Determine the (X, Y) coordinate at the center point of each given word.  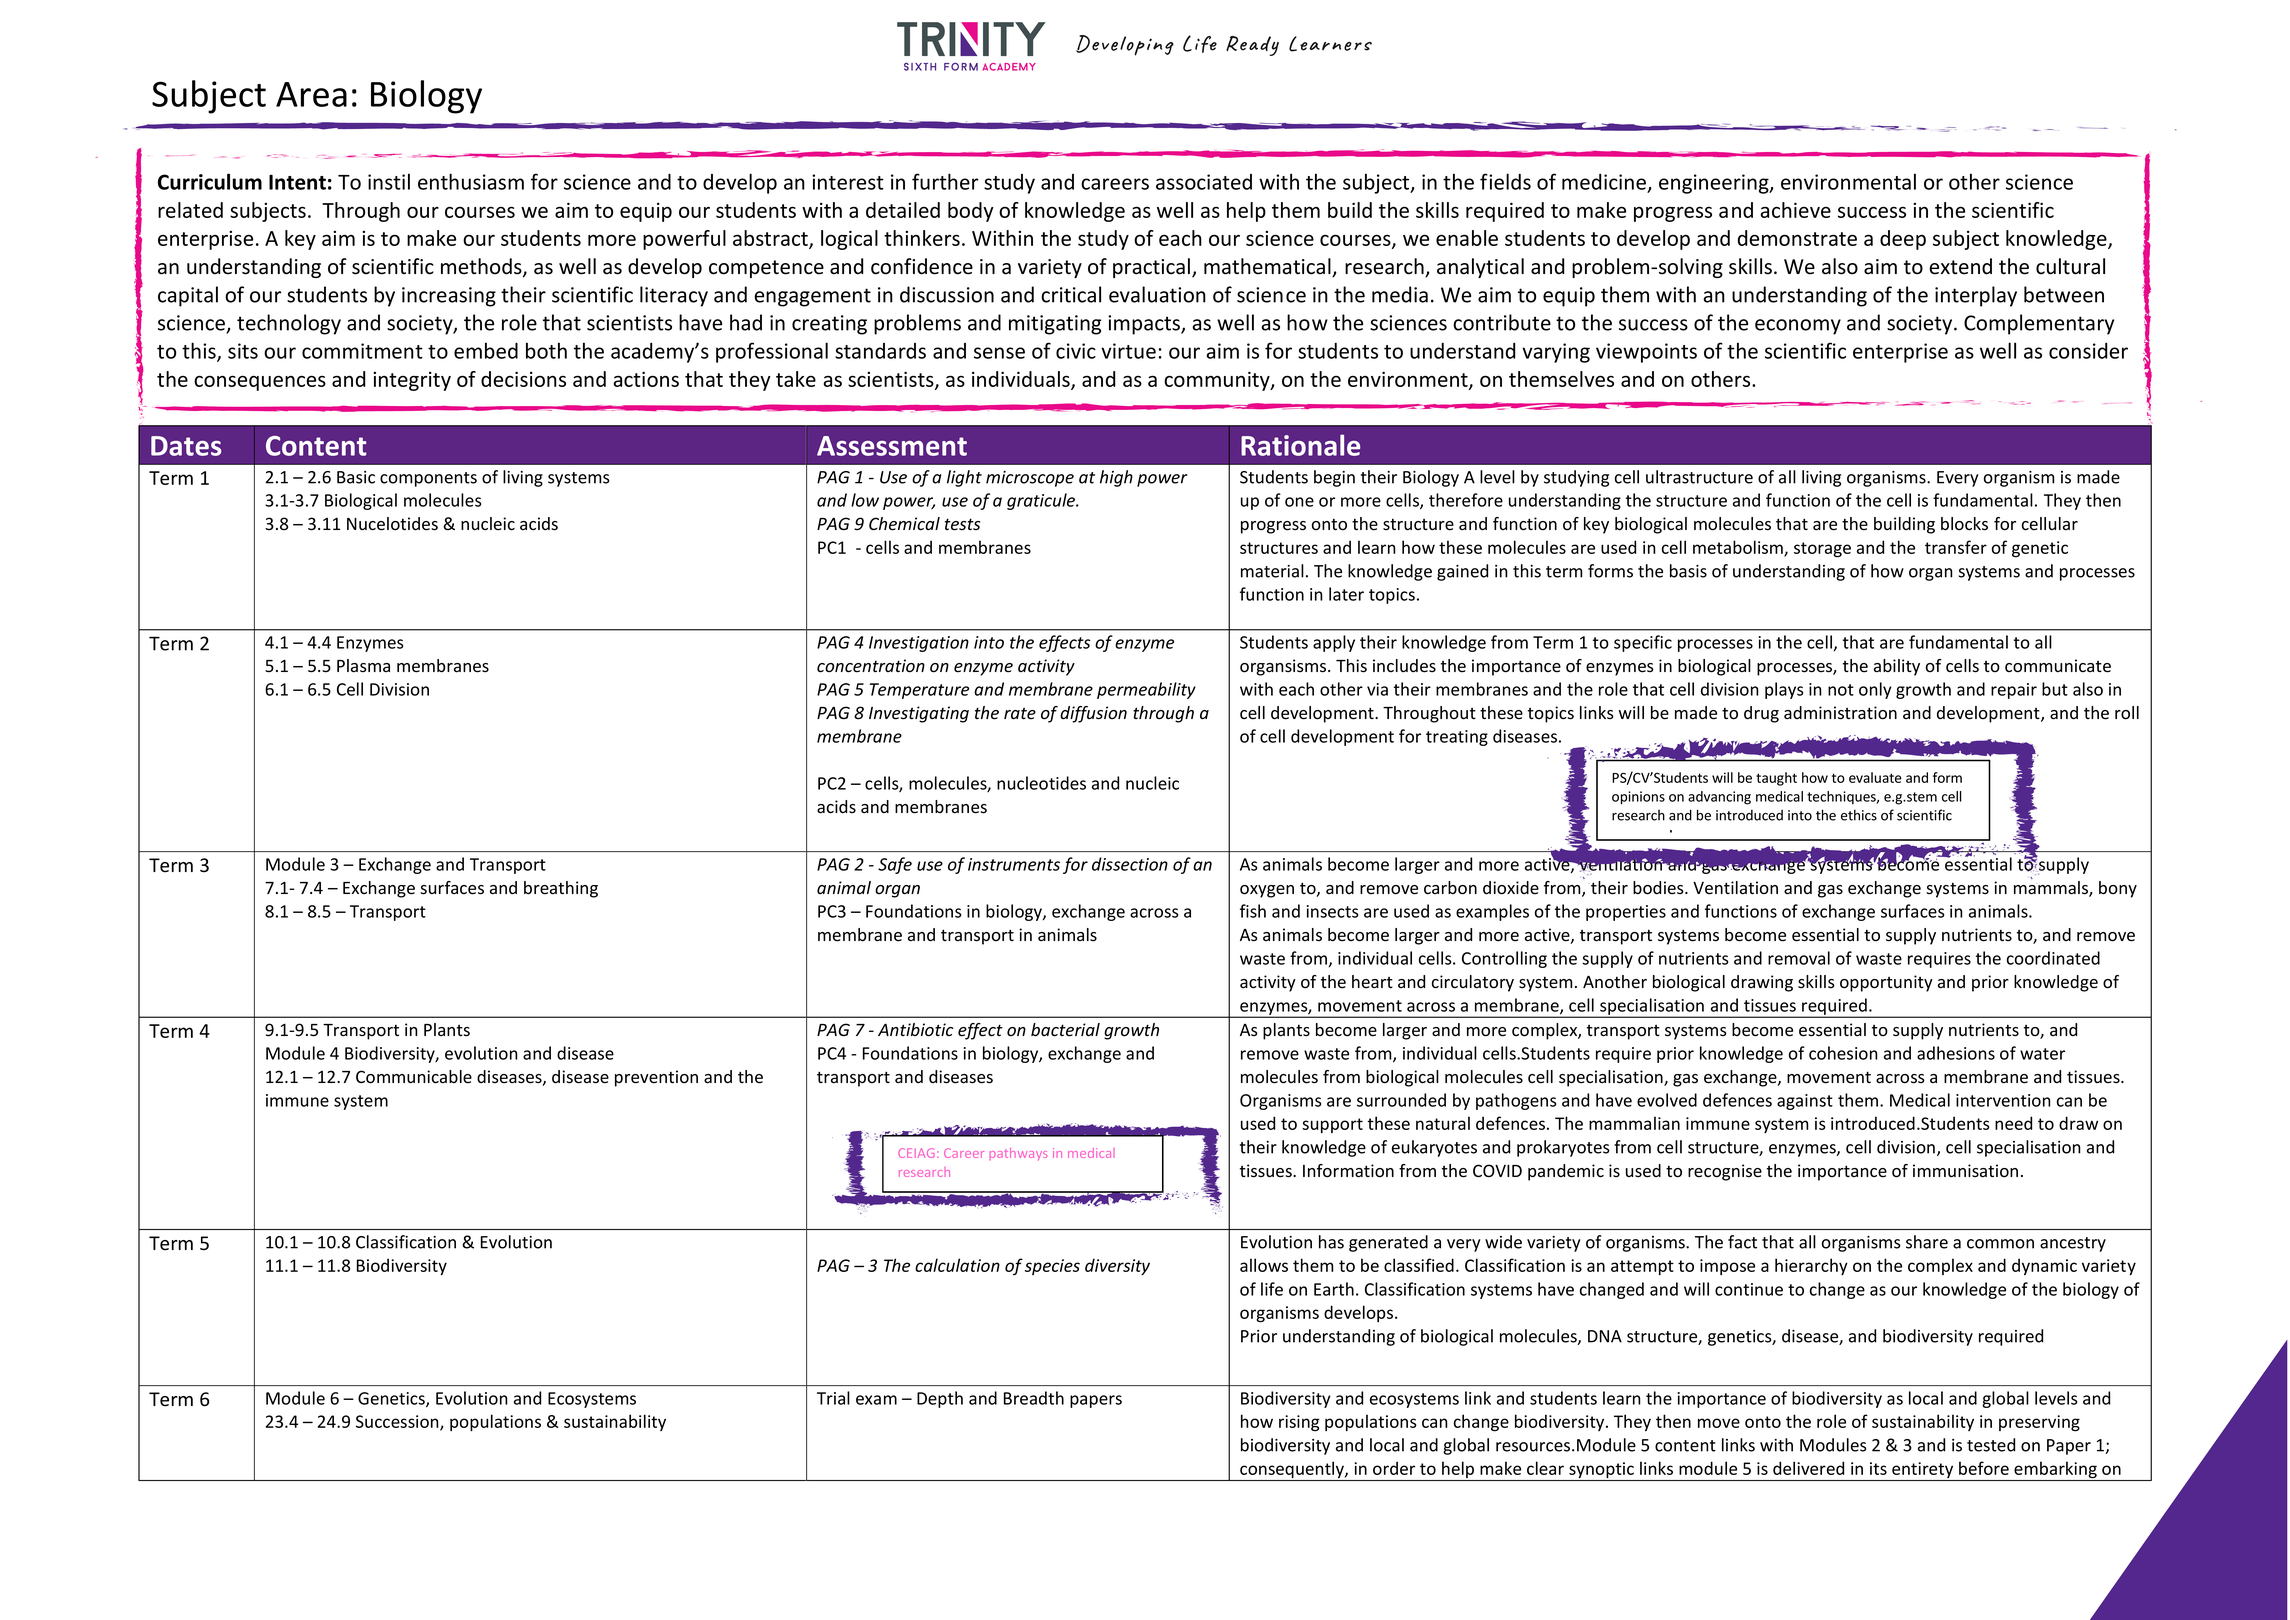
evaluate (1875, 777)
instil (389, 181)
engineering (1715, 184)
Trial (833, 1398)
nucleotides (1041, 783)
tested (1991, 1445)
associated (1204, 182)
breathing (561, 889)
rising (1299, 1423)
